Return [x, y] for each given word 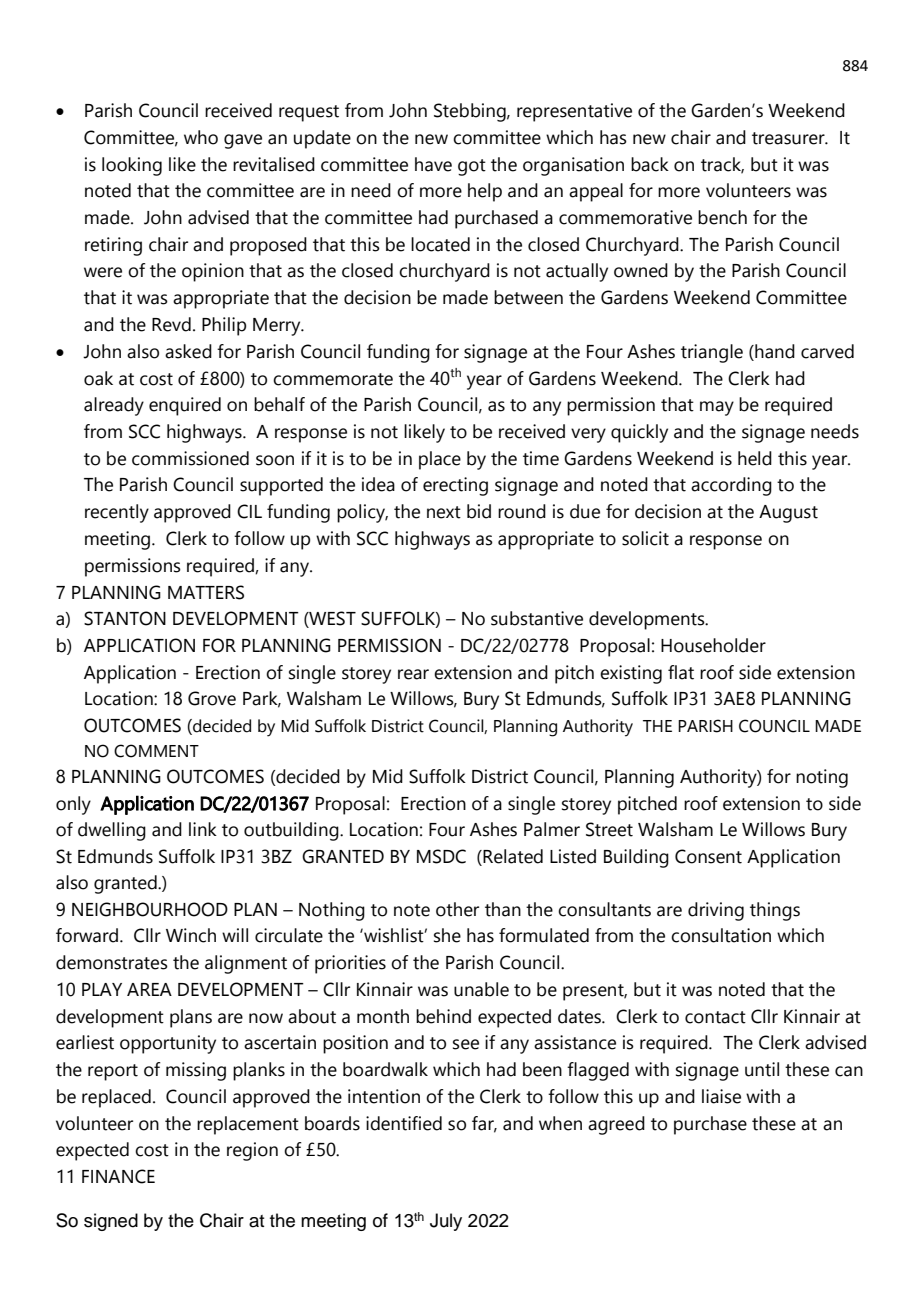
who [201, 137]
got [472, 167]
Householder [713, 645]
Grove [212, 698]
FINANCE [118, 1176]
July [446, 1222]
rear [413, 674]
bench [722, 217]
